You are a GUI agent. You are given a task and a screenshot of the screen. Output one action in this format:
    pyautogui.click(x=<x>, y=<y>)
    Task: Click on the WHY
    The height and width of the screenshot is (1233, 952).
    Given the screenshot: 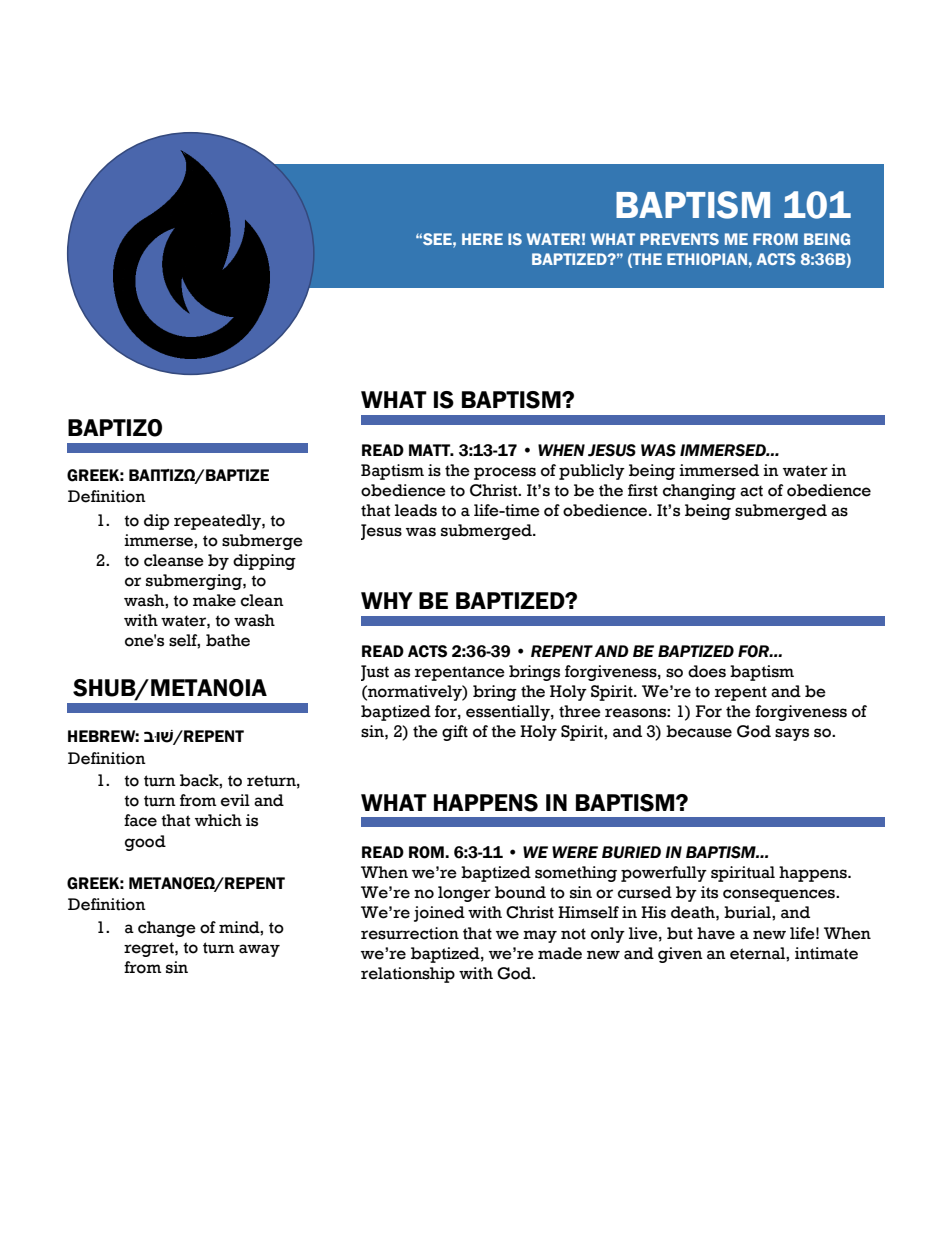 What is the action you would take?
    pyautogui.click(x=387, y=600)
